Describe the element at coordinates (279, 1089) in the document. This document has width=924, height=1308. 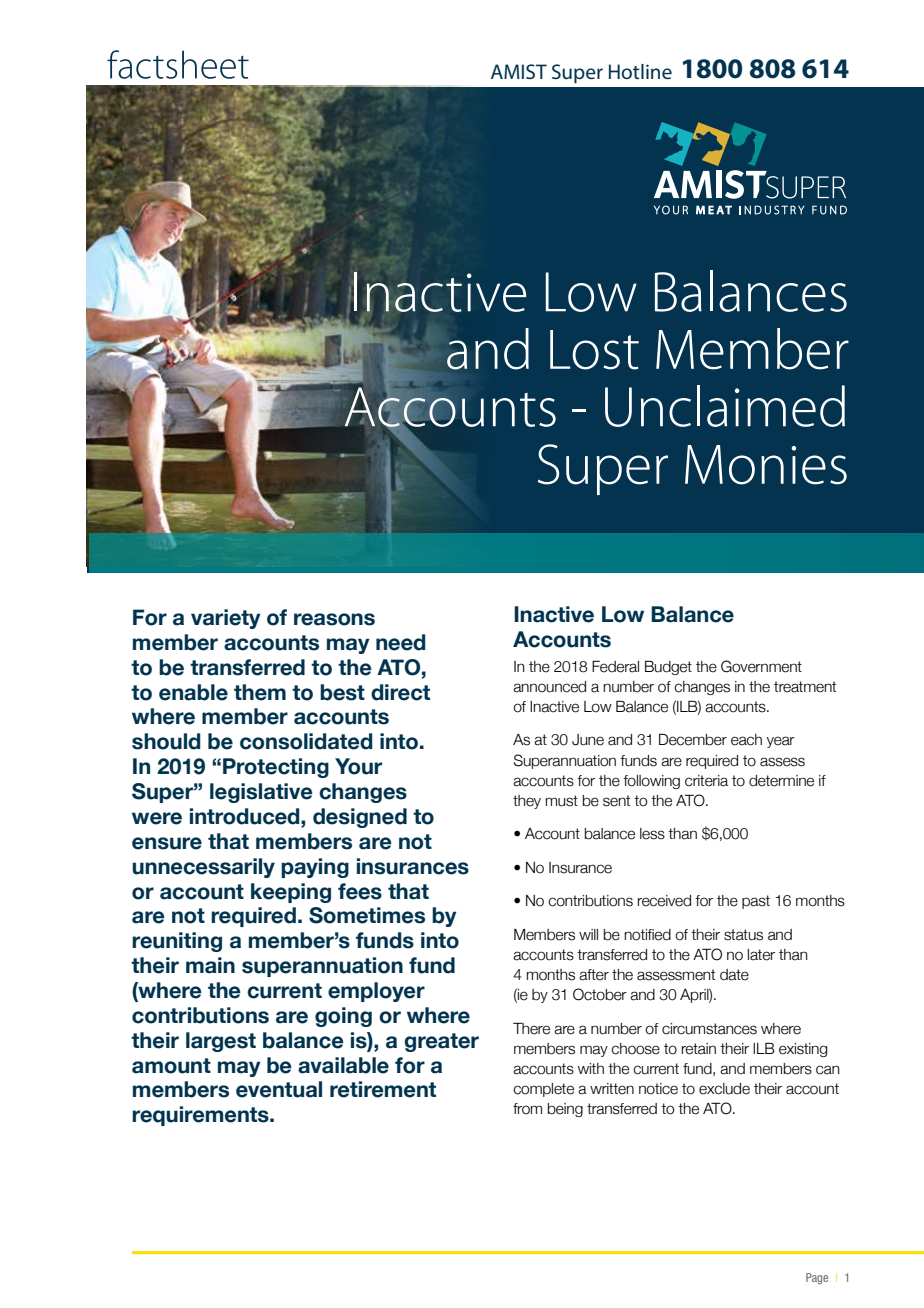
I see `eventual` at that location.
